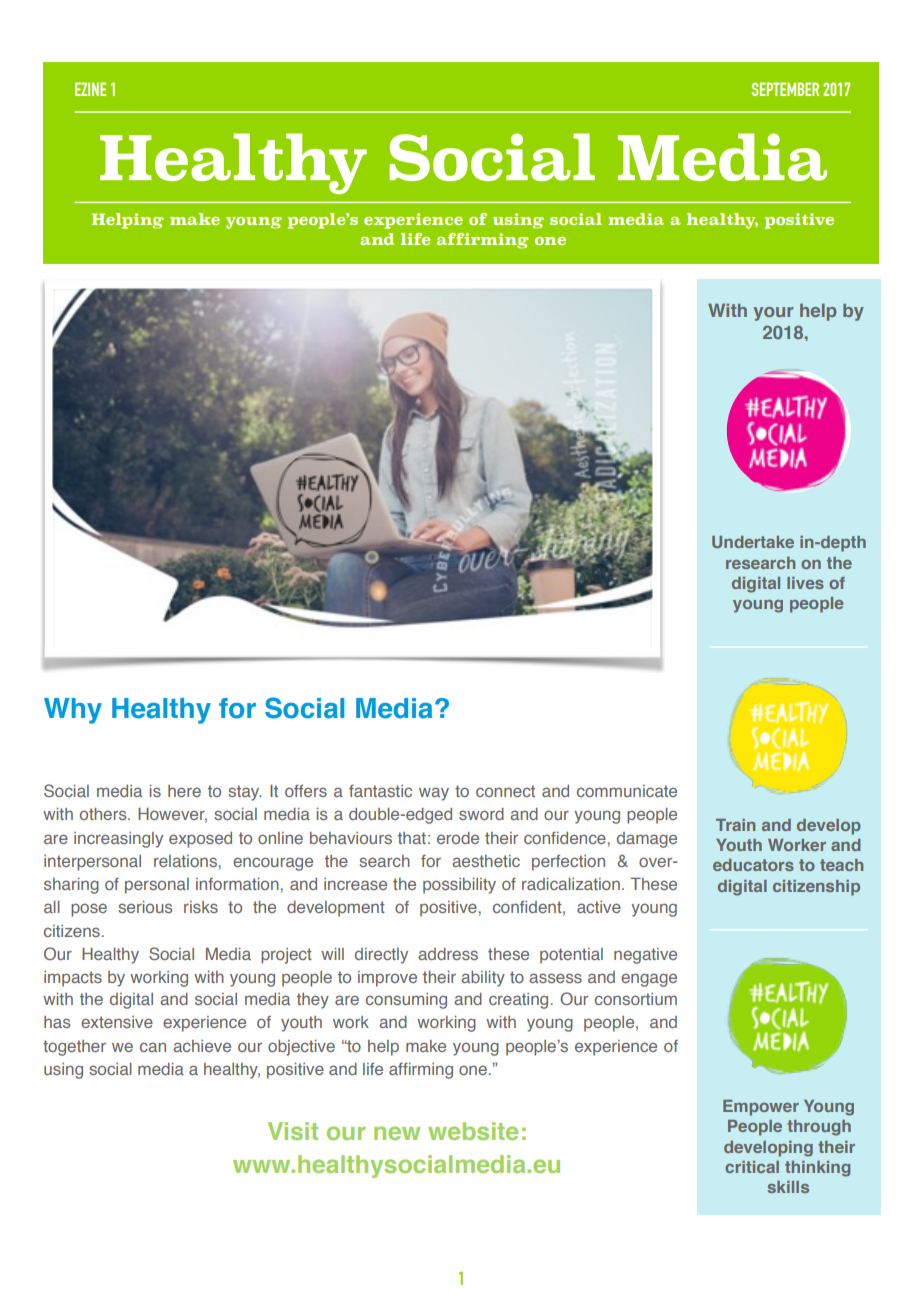 The image size is (924, 1308). I want to click on your, so click(773, 314).
